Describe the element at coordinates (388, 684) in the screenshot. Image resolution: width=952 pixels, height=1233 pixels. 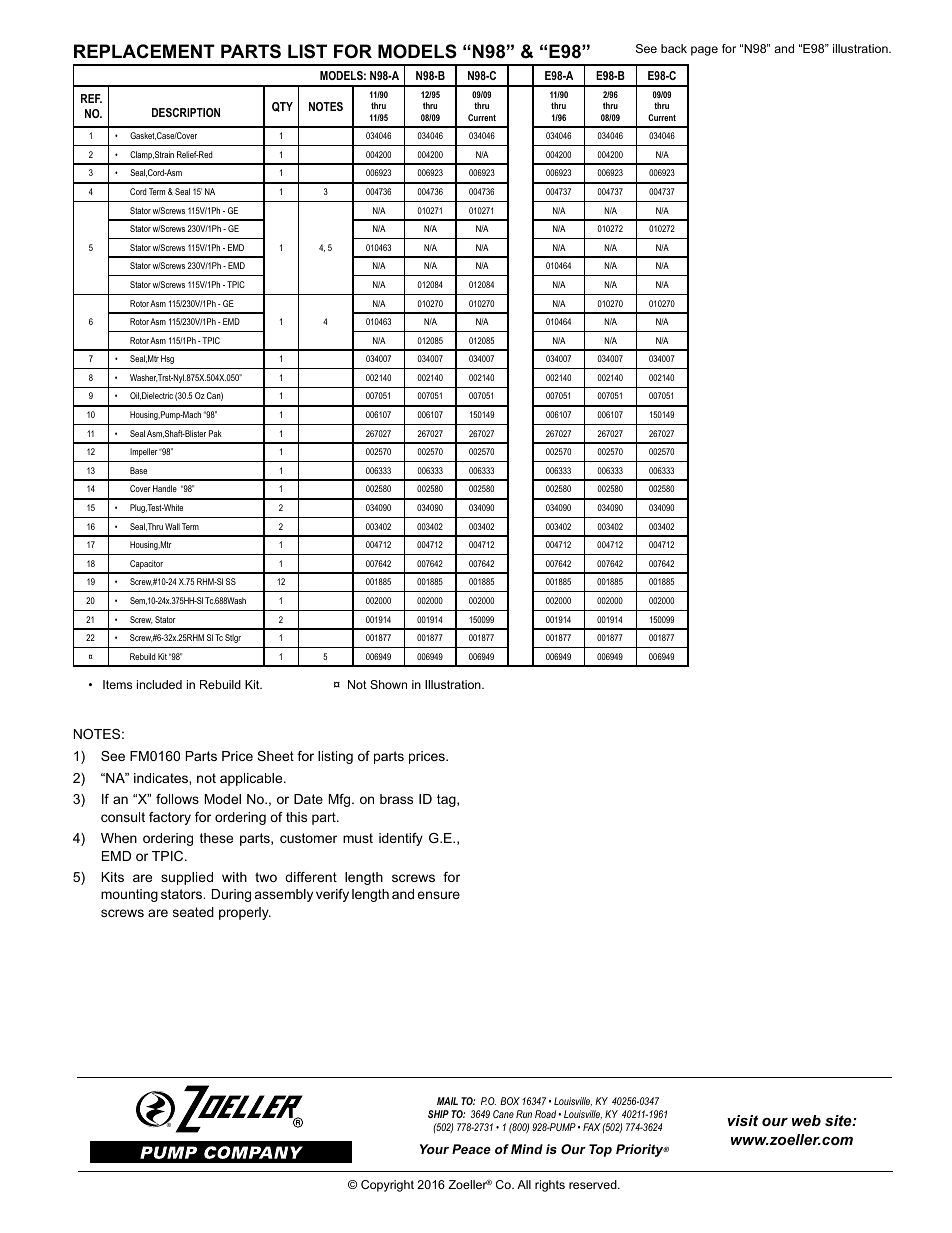
I see `Shown` at that location.
